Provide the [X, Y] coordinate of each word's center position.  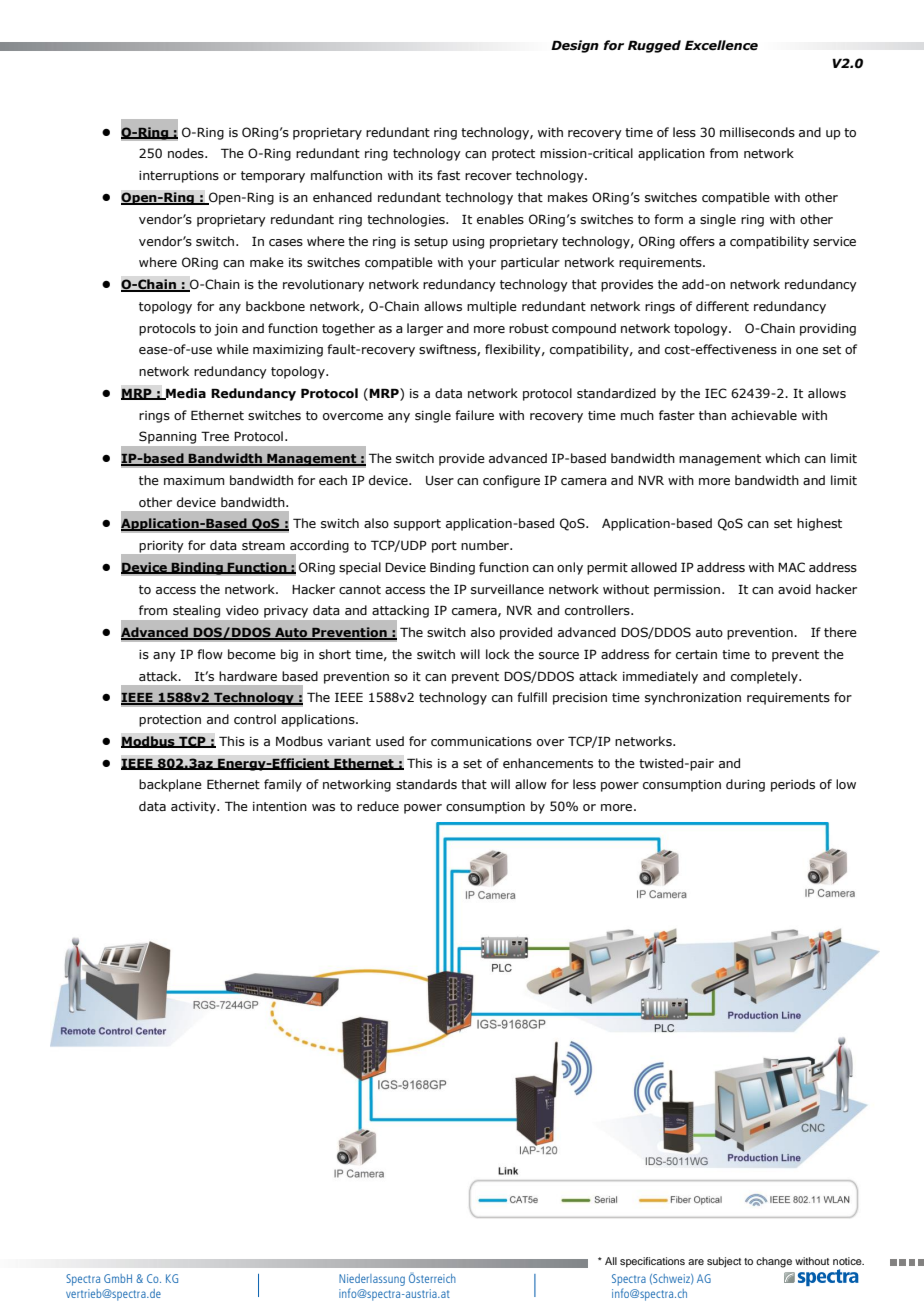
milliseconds [757, 132]
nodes [187, 153]
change [774, 1262]
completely [765, 677]
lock [498, 654]
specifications [652, 1262]
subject [724, 1262]
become [252, 654]
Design [575, 46]
